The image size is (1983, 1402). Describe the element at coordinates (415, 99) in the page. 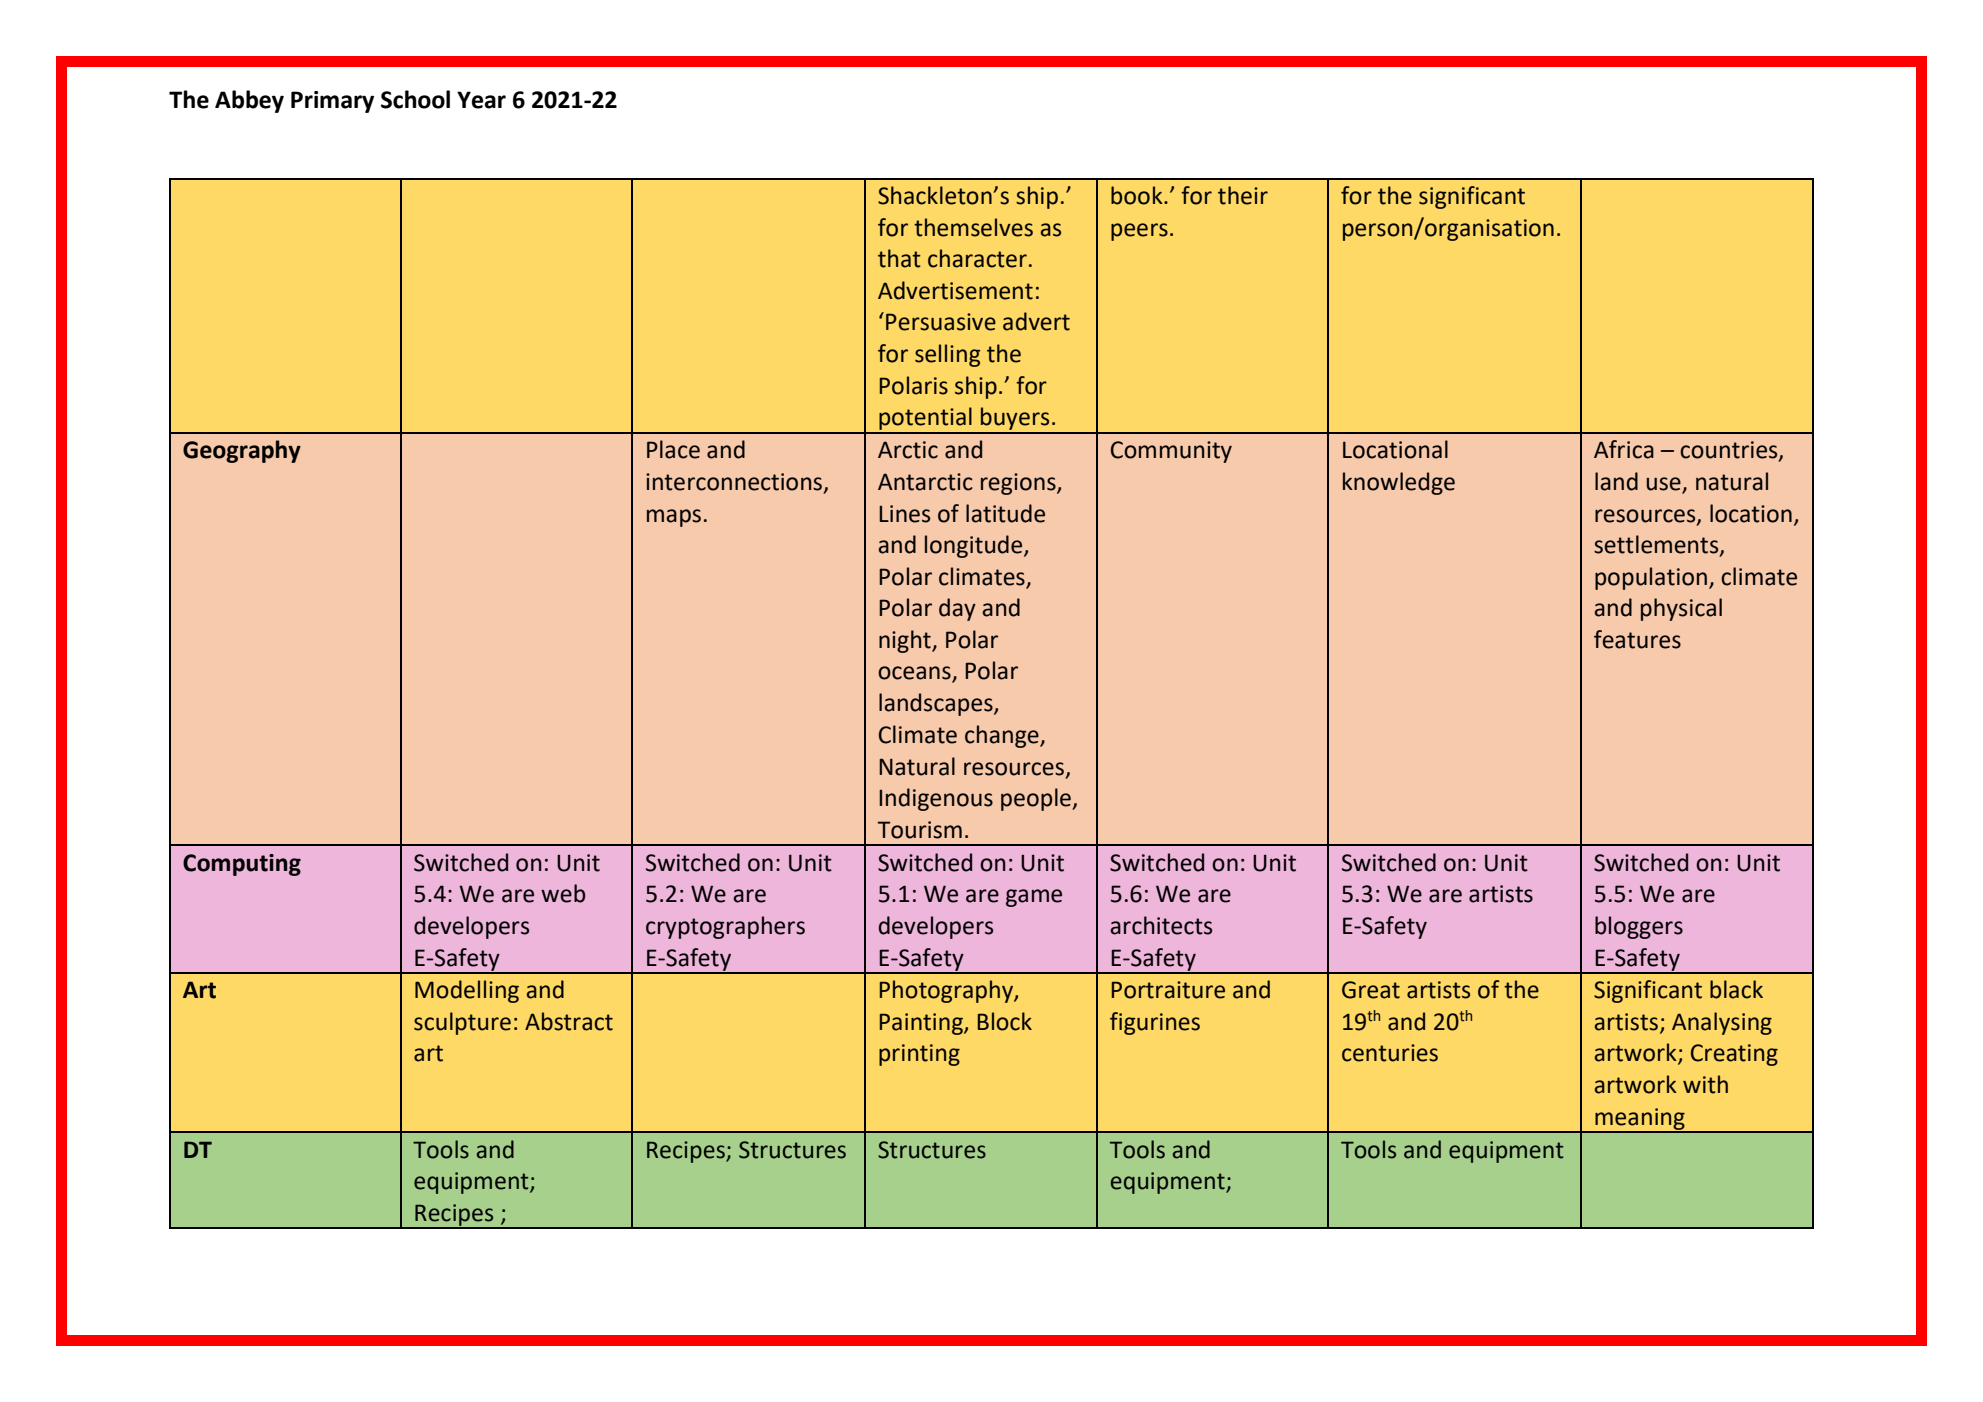

I see `School` at that location.
